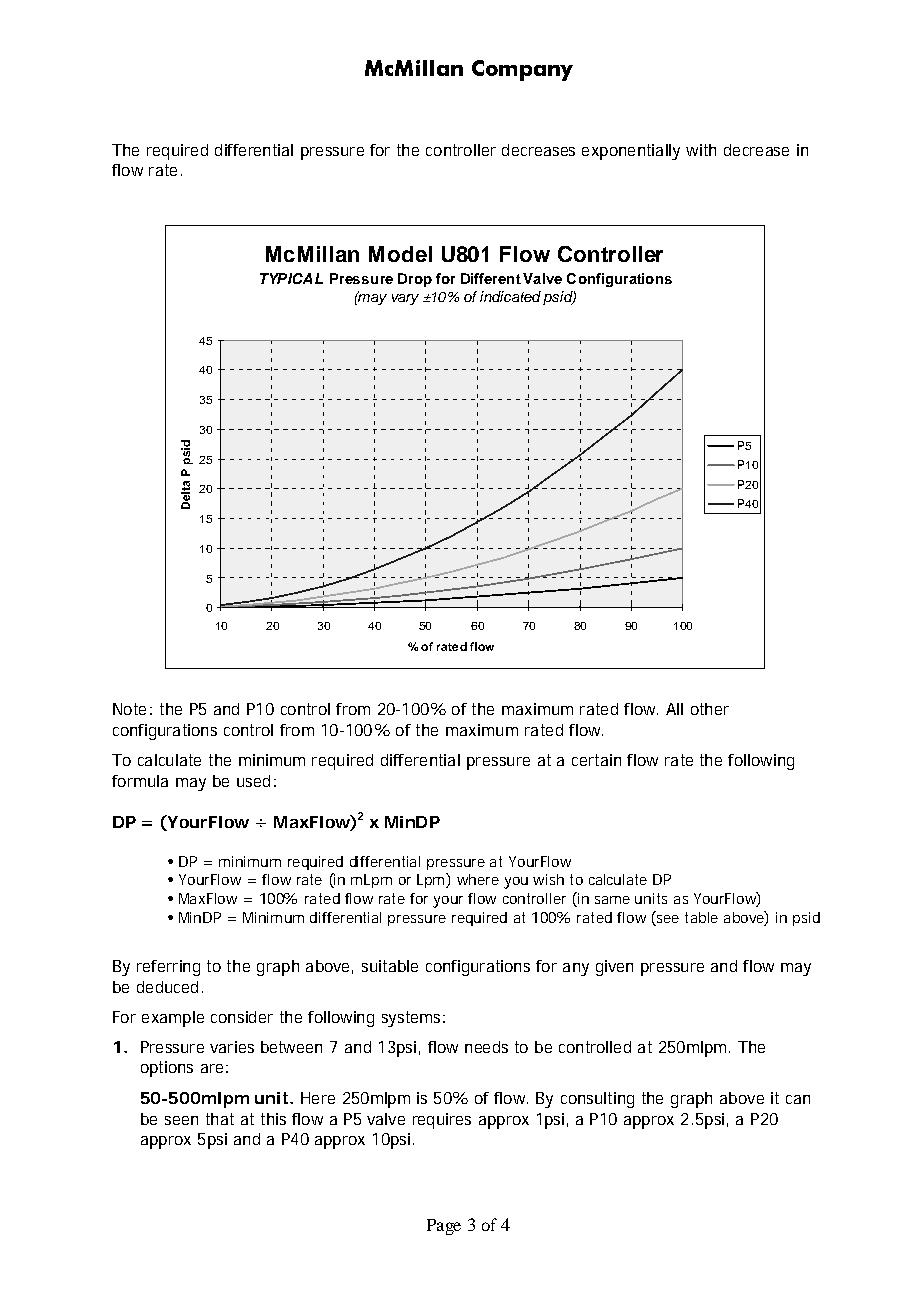 This screenshot has height=1308, width=924. What do you see at coordinates (798, 1099) in the screenshot?
I see `can` at bounding box center [798, 1099].
